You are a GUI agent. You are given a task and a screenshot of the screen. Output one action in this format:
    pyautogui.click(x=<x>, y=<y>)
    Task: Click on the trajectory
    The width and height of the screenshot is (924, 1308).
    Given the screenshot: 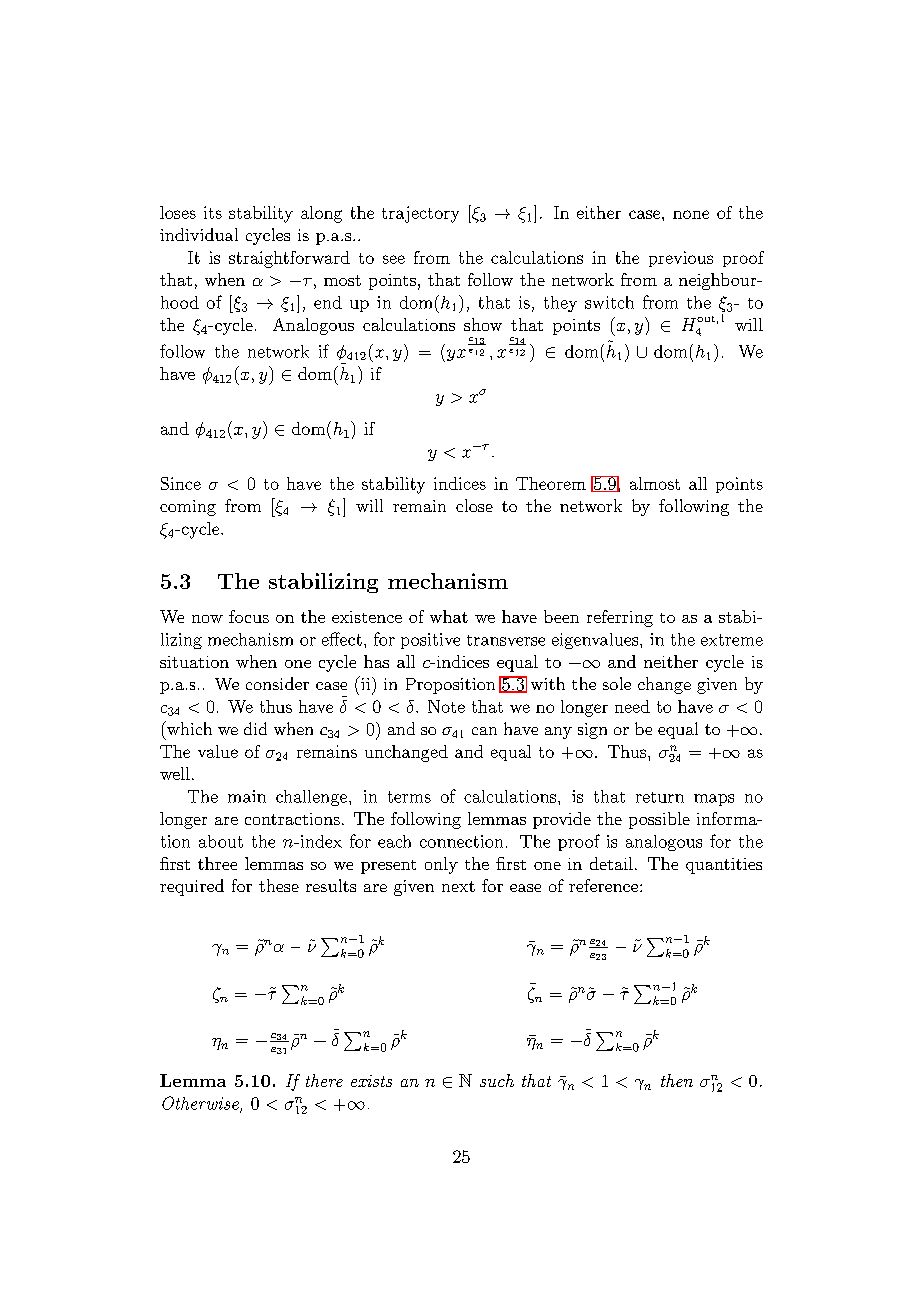 What is the action you would take?
    pyautogui.click(x=420, y=214)
